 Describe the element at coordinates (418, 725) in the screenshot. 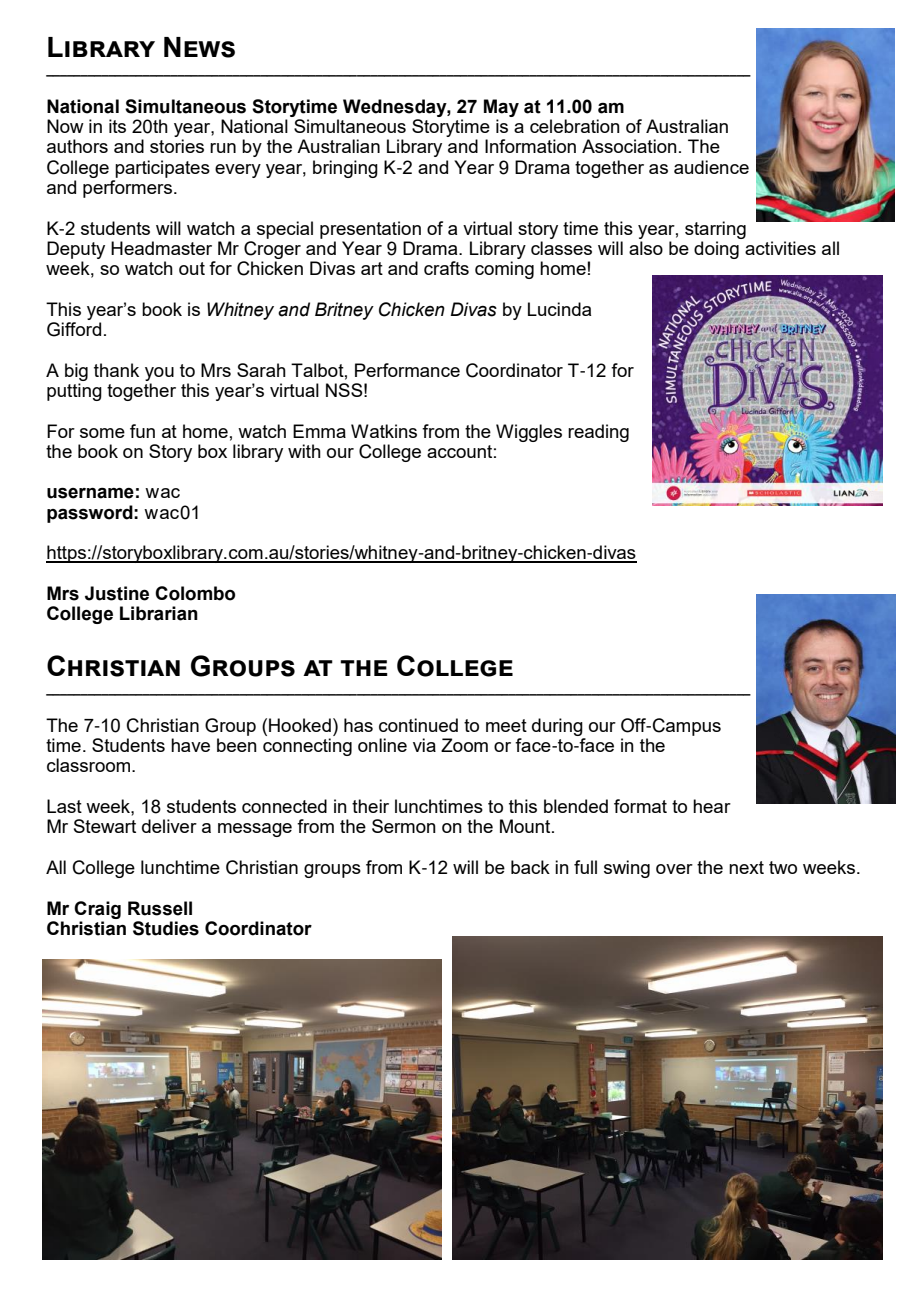

I see `continued` at that location.
